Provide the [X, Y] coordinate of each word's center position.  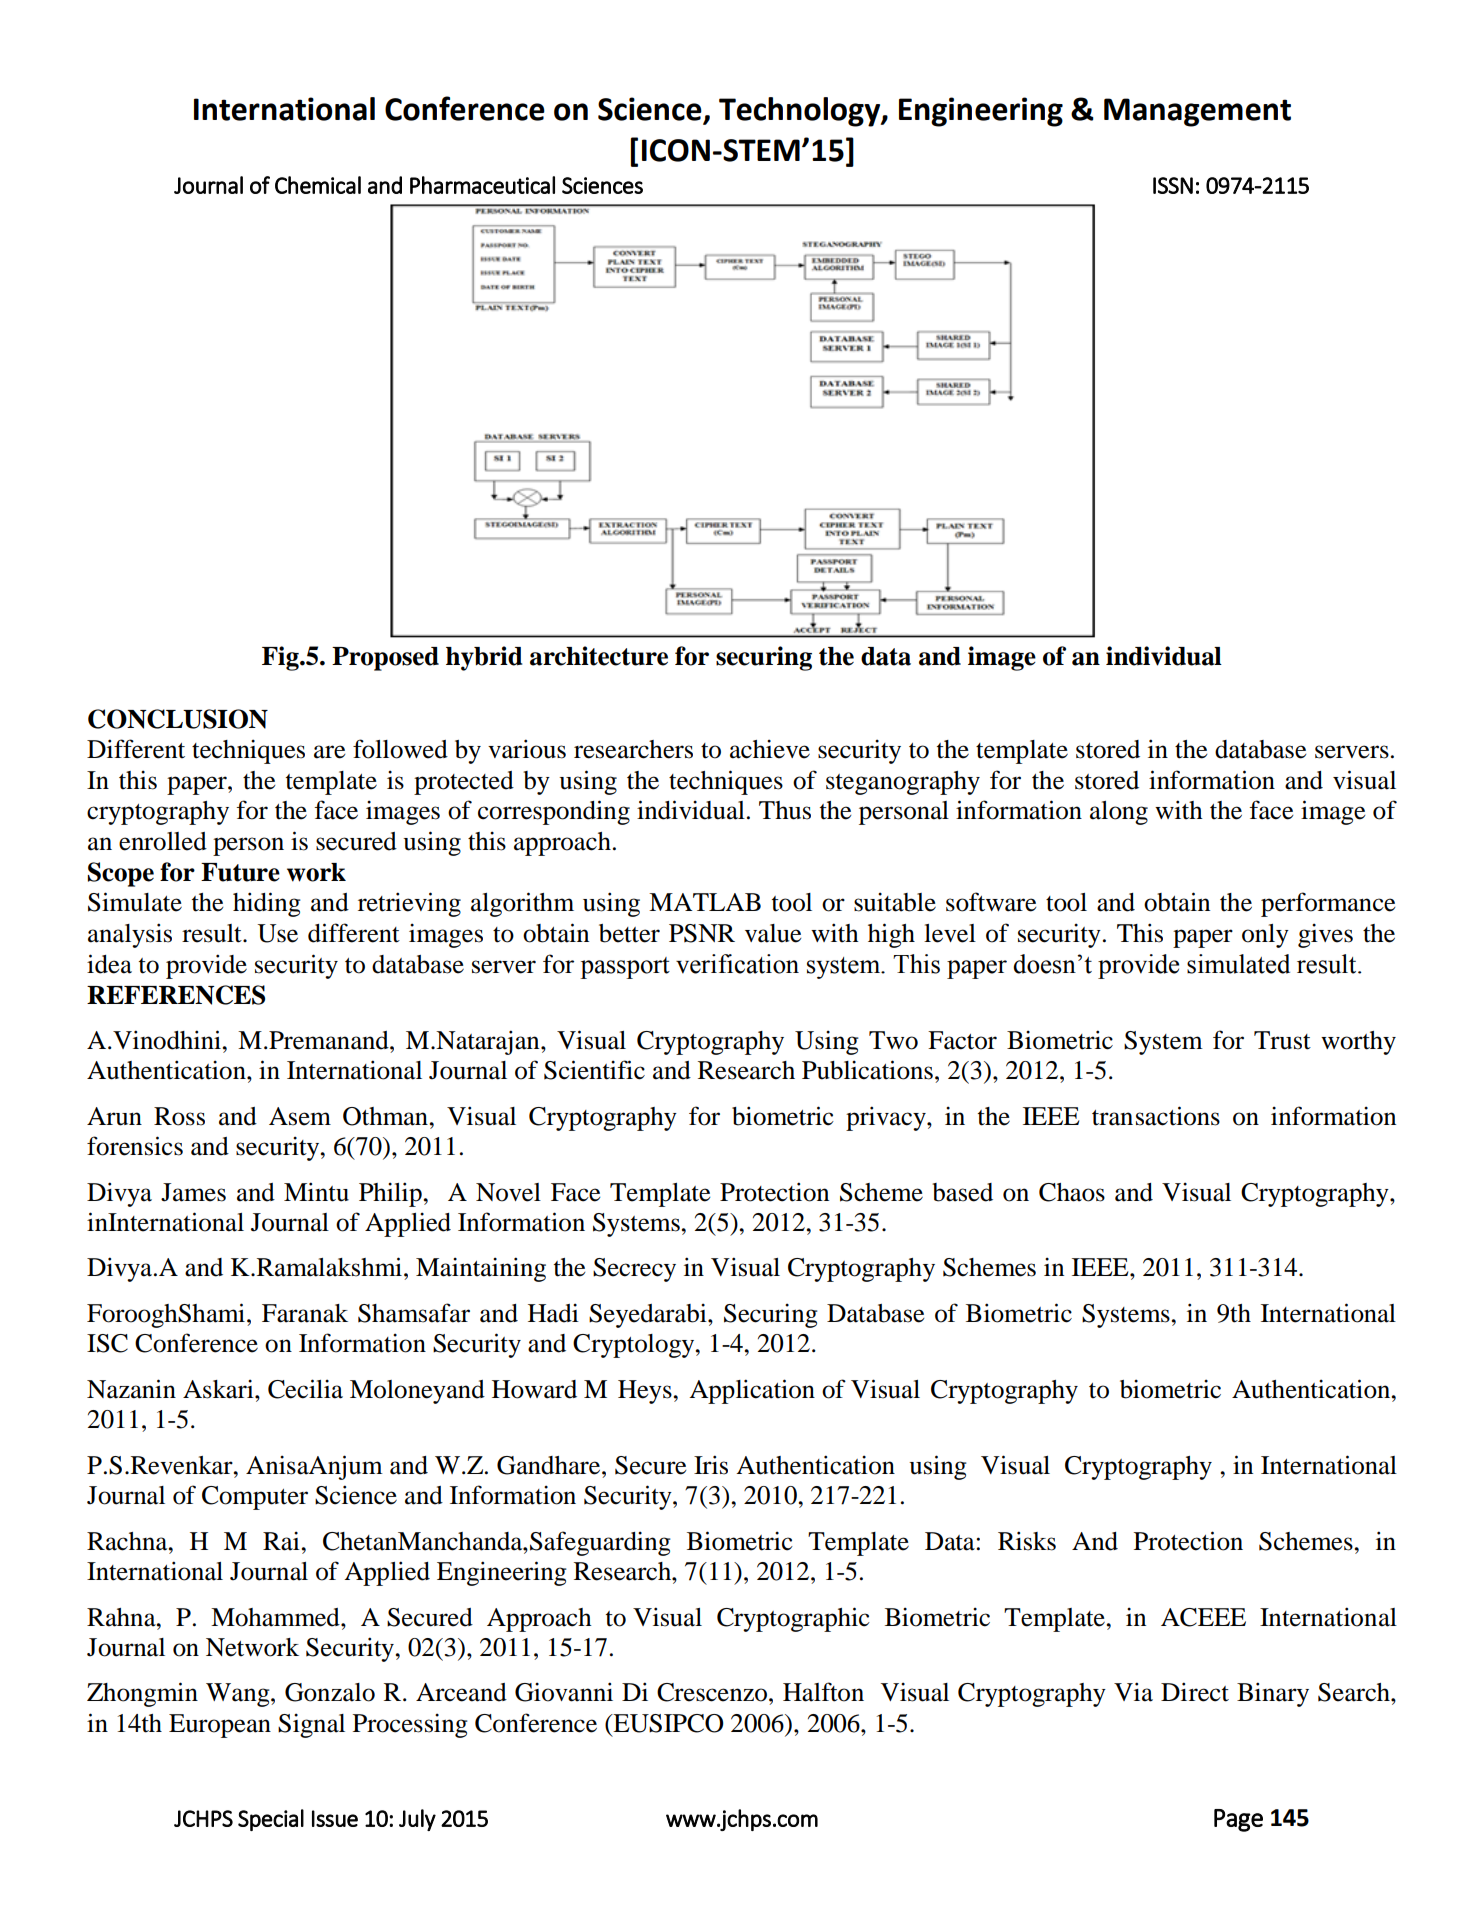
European [220, 1726]
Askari [219, 1389]
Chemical [318, 185]
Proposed [385, 659]
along [1119, 813]
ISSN [1173, 185]
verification [737, 964]
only [1265, 936]
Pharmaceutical [482, 185]
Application [752, 1391]
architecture [599, 656]
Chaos [1072, 1192]
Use [277, 933]
